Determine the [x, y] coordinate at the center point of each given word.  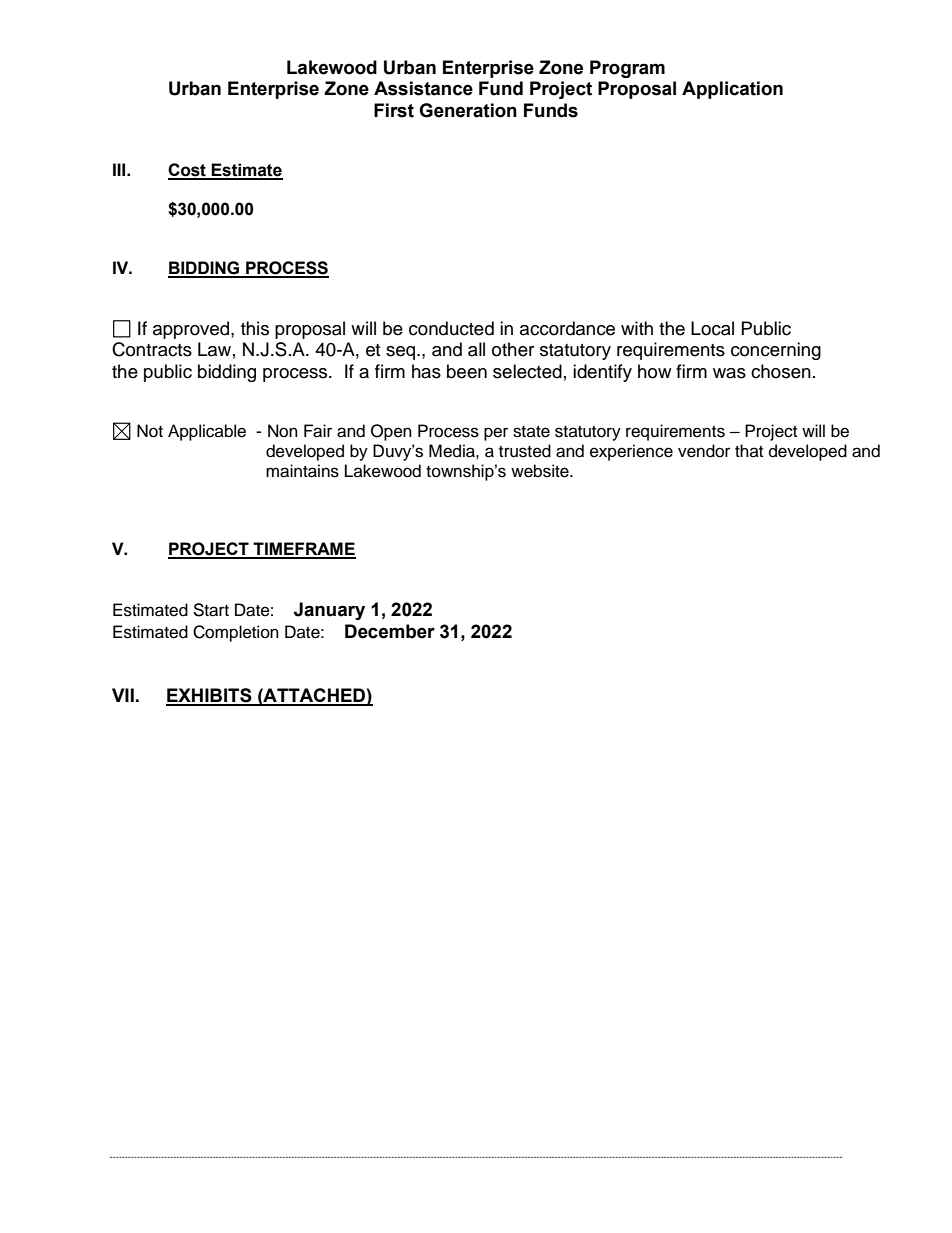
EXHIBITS [210, 696]
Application [732, 90]
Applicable [207, 432]
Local [712, 328]
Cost [188, 171]
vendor [704, 451]
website [541, 471]
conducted [451, 328]
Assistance [423, 88]
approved [192, 330]
